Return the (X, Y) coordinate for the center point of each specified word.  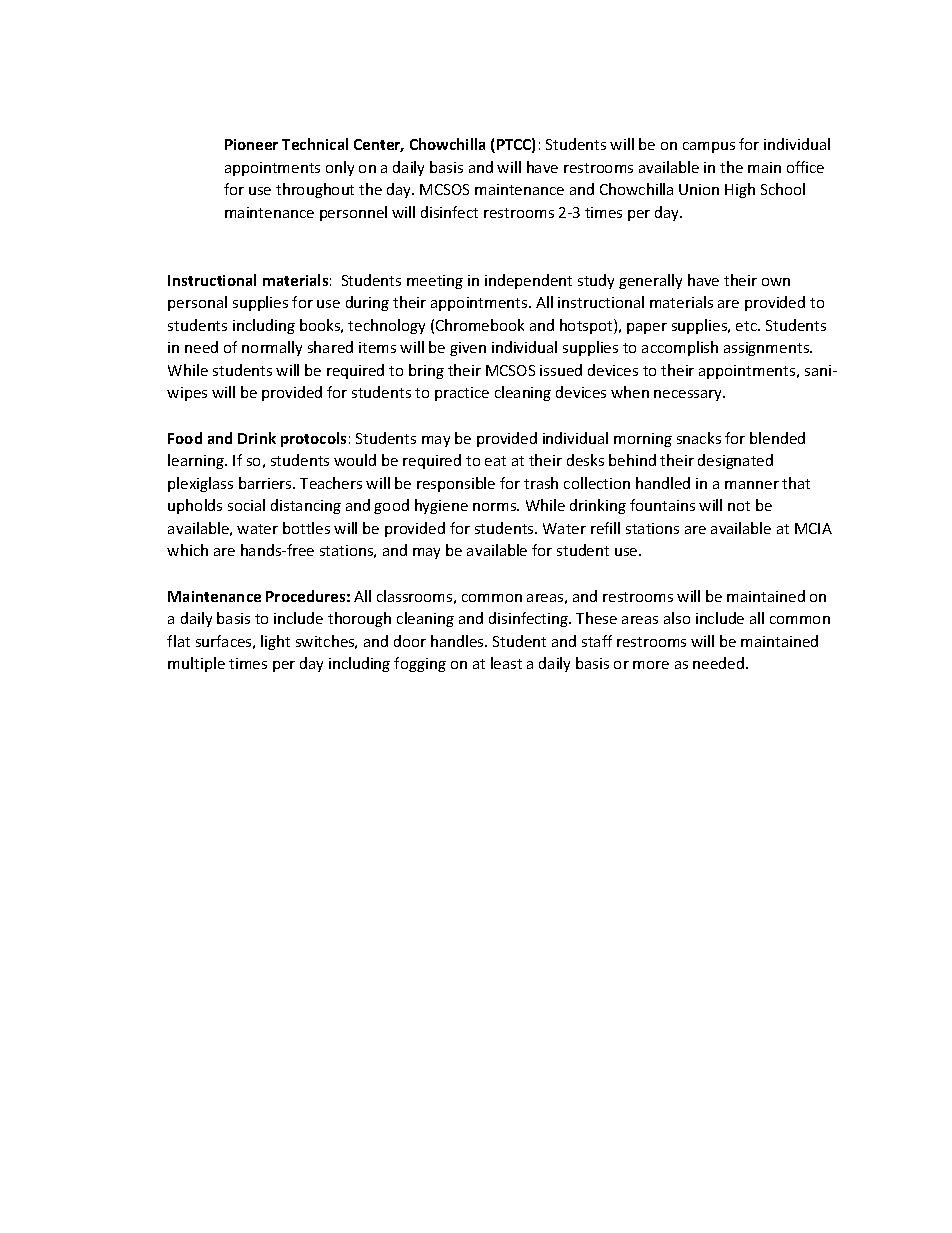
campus (709, 147)
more (651, 665)
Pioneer (251, 144)
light (275, 642)
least (506, 663)
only (340, 168)
